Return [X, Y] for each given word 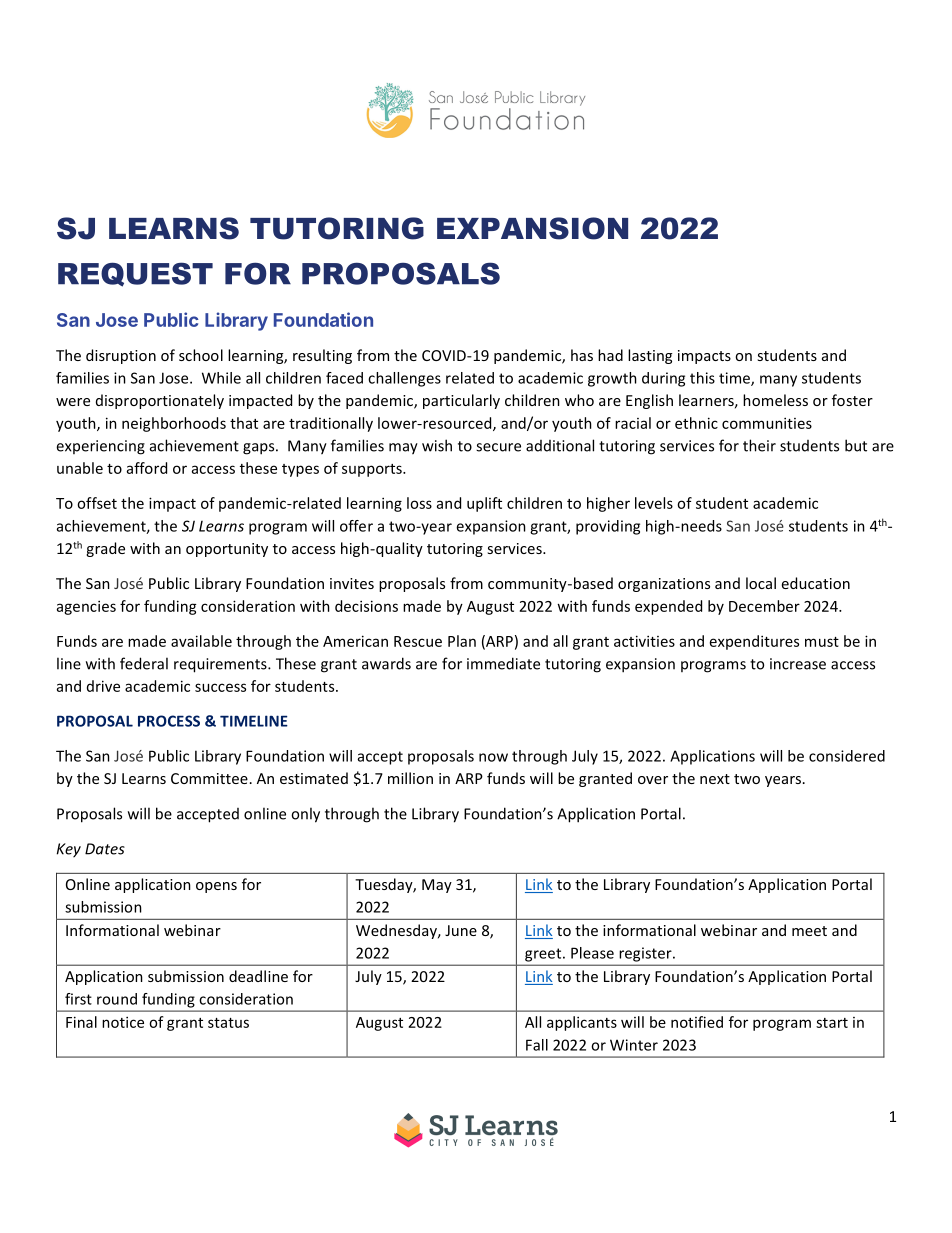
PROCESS [169, 721]
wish [437, 445]
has [582, 355]
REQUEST [135, 274]
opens [216, 887]
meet [809, 931]
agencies [86, 607]
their [759, 445]
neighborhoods [174, 424]
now [493, 757]
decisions [366, 606]
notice [123, 1022]
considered [847, 756]
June [461, 930]
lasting [650, 356]
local [761, 583]
